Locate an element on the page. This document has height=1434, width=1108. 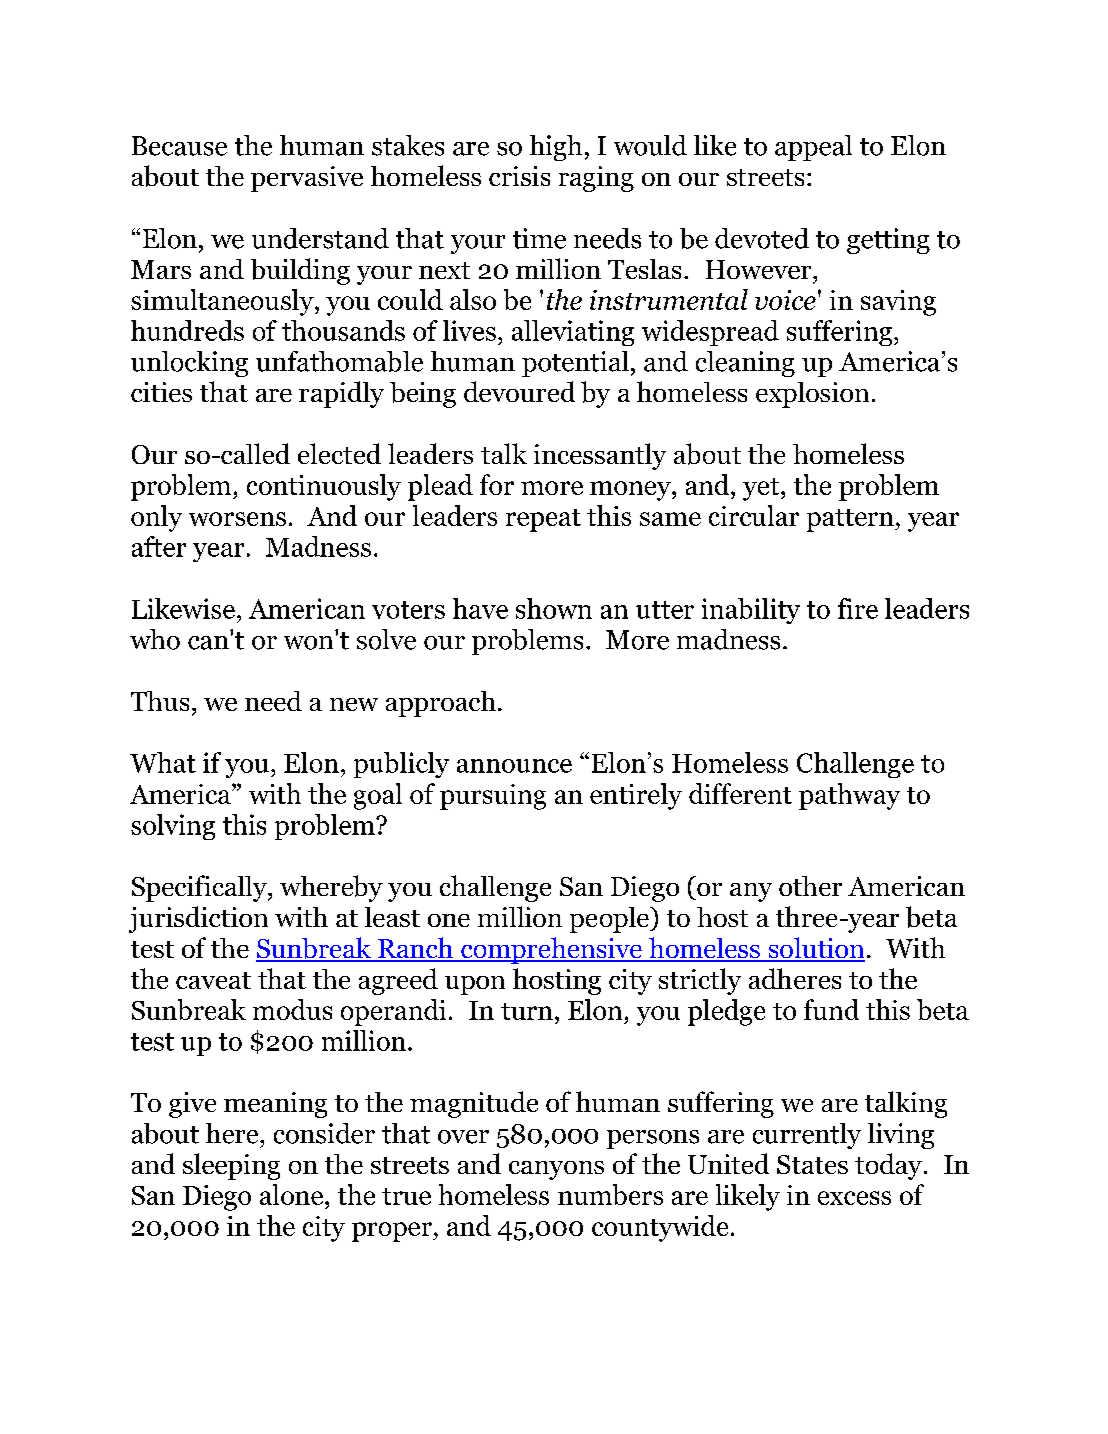
sleeping is located at coordinates (231, 1166).
